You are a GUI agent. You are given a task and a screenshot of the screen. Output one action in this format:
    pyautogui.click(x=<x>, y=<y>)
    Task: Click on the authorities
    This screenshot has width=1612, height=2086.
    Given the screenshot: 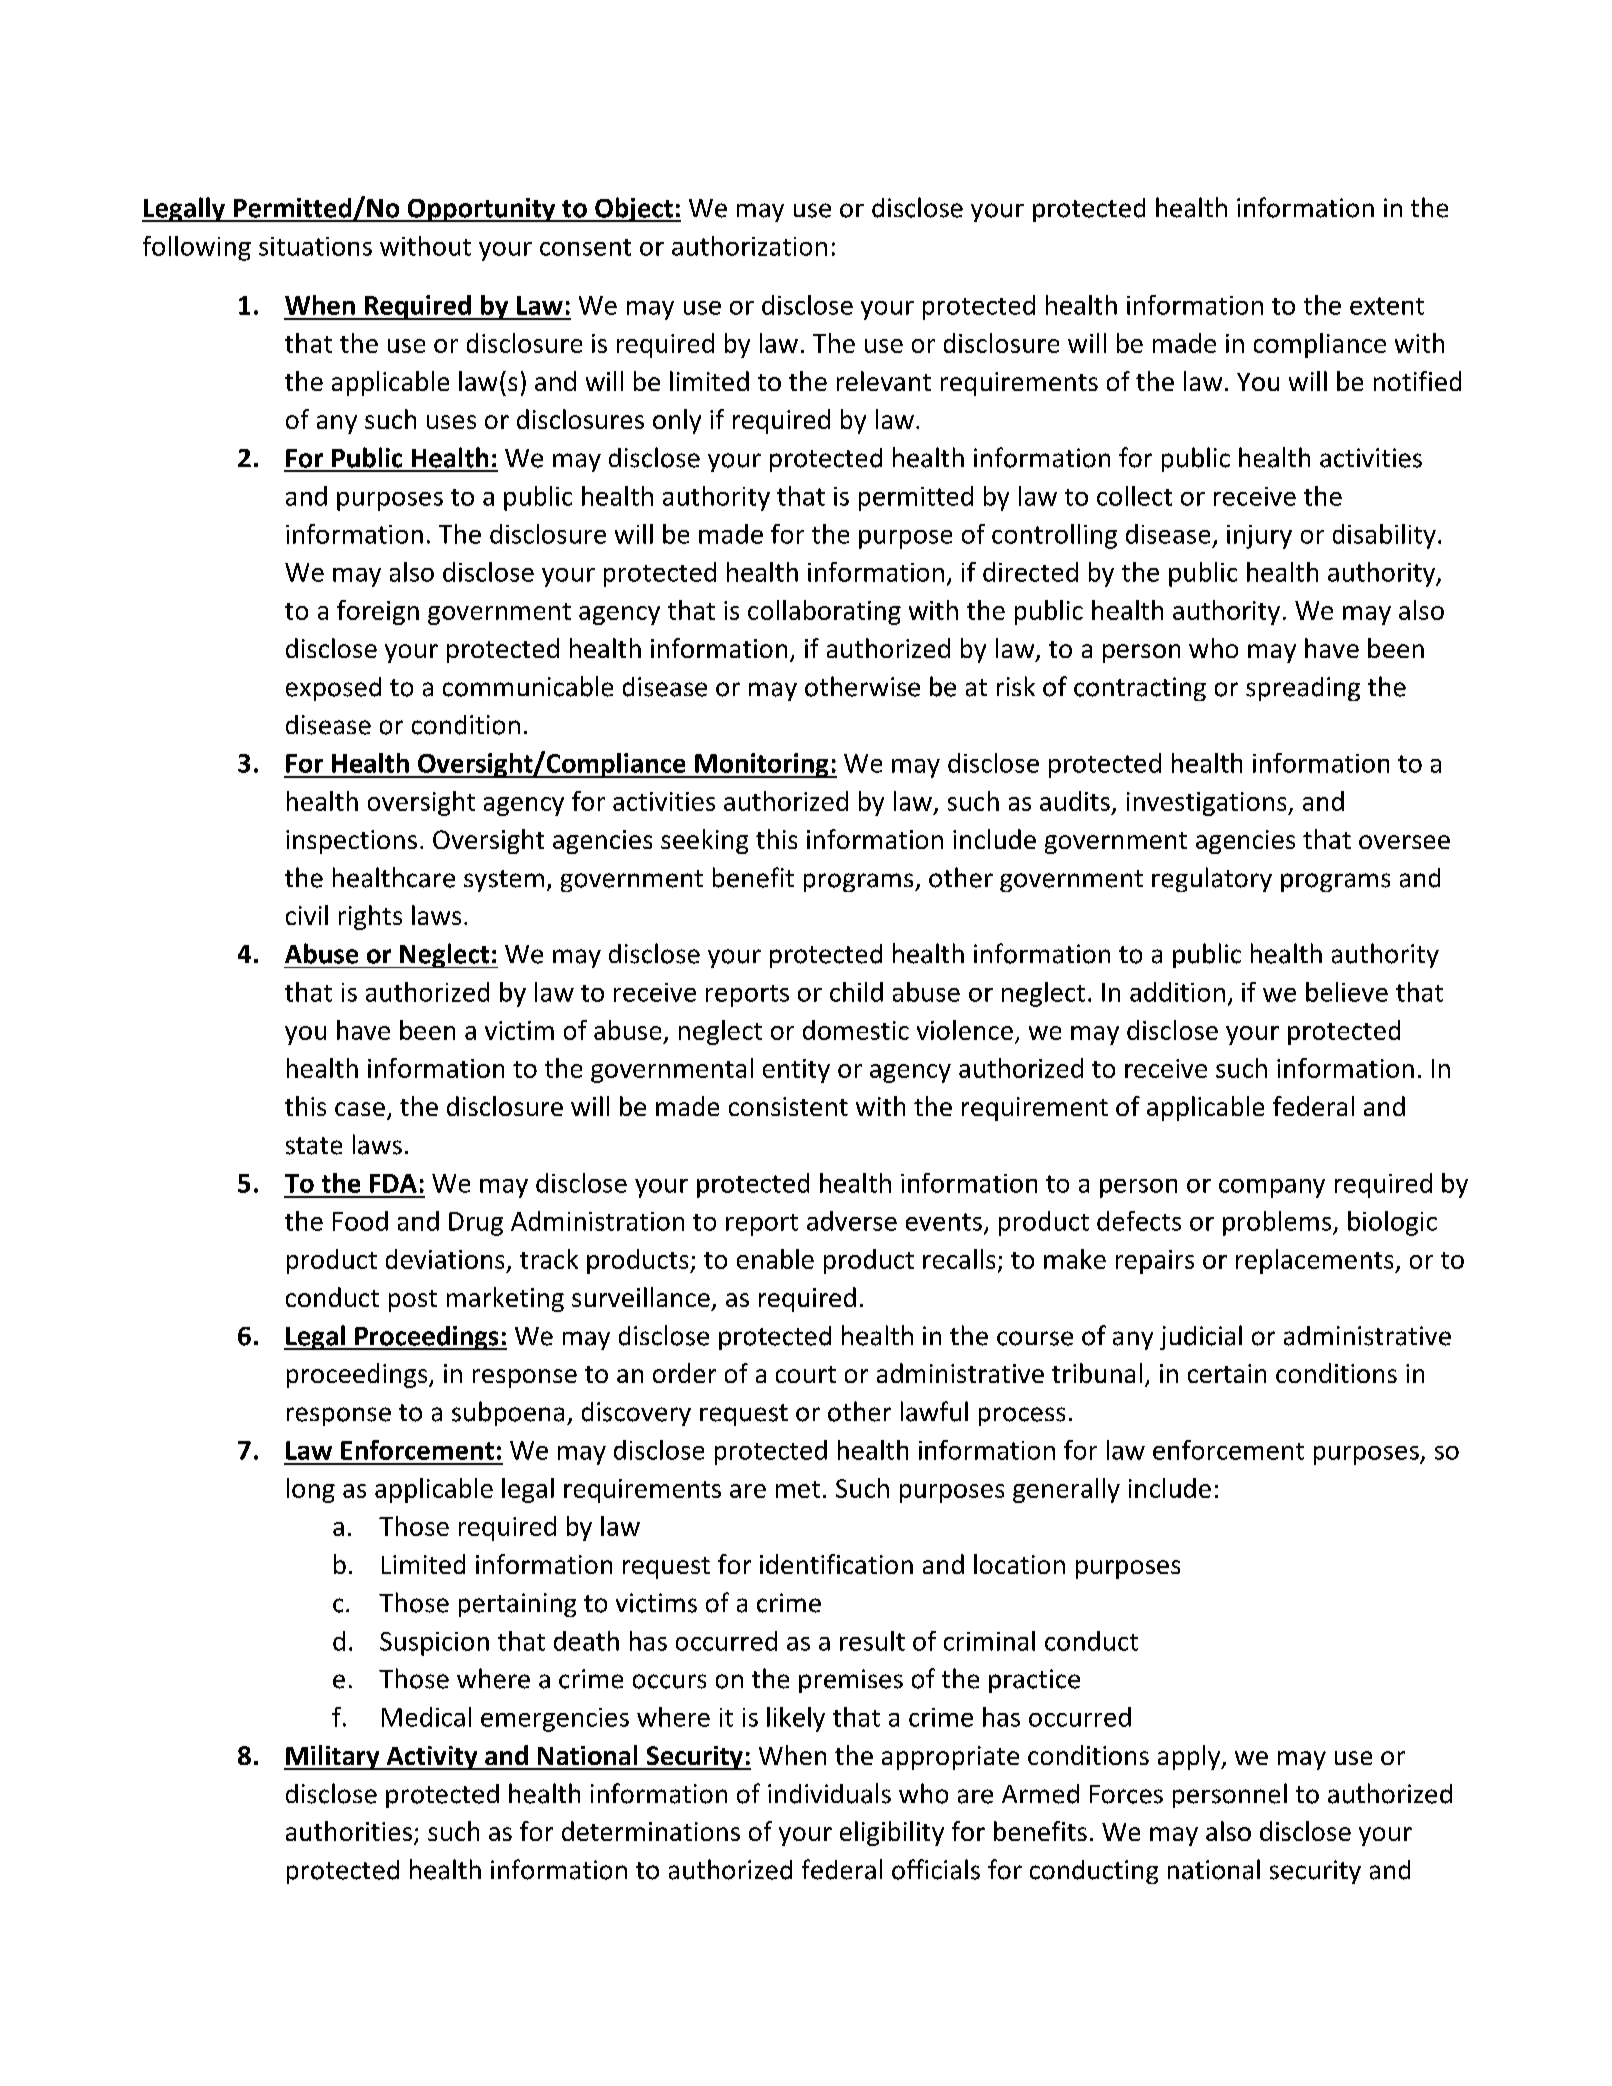 What is the action you would take?
    pyautogui.click(x=349, y=1831)
